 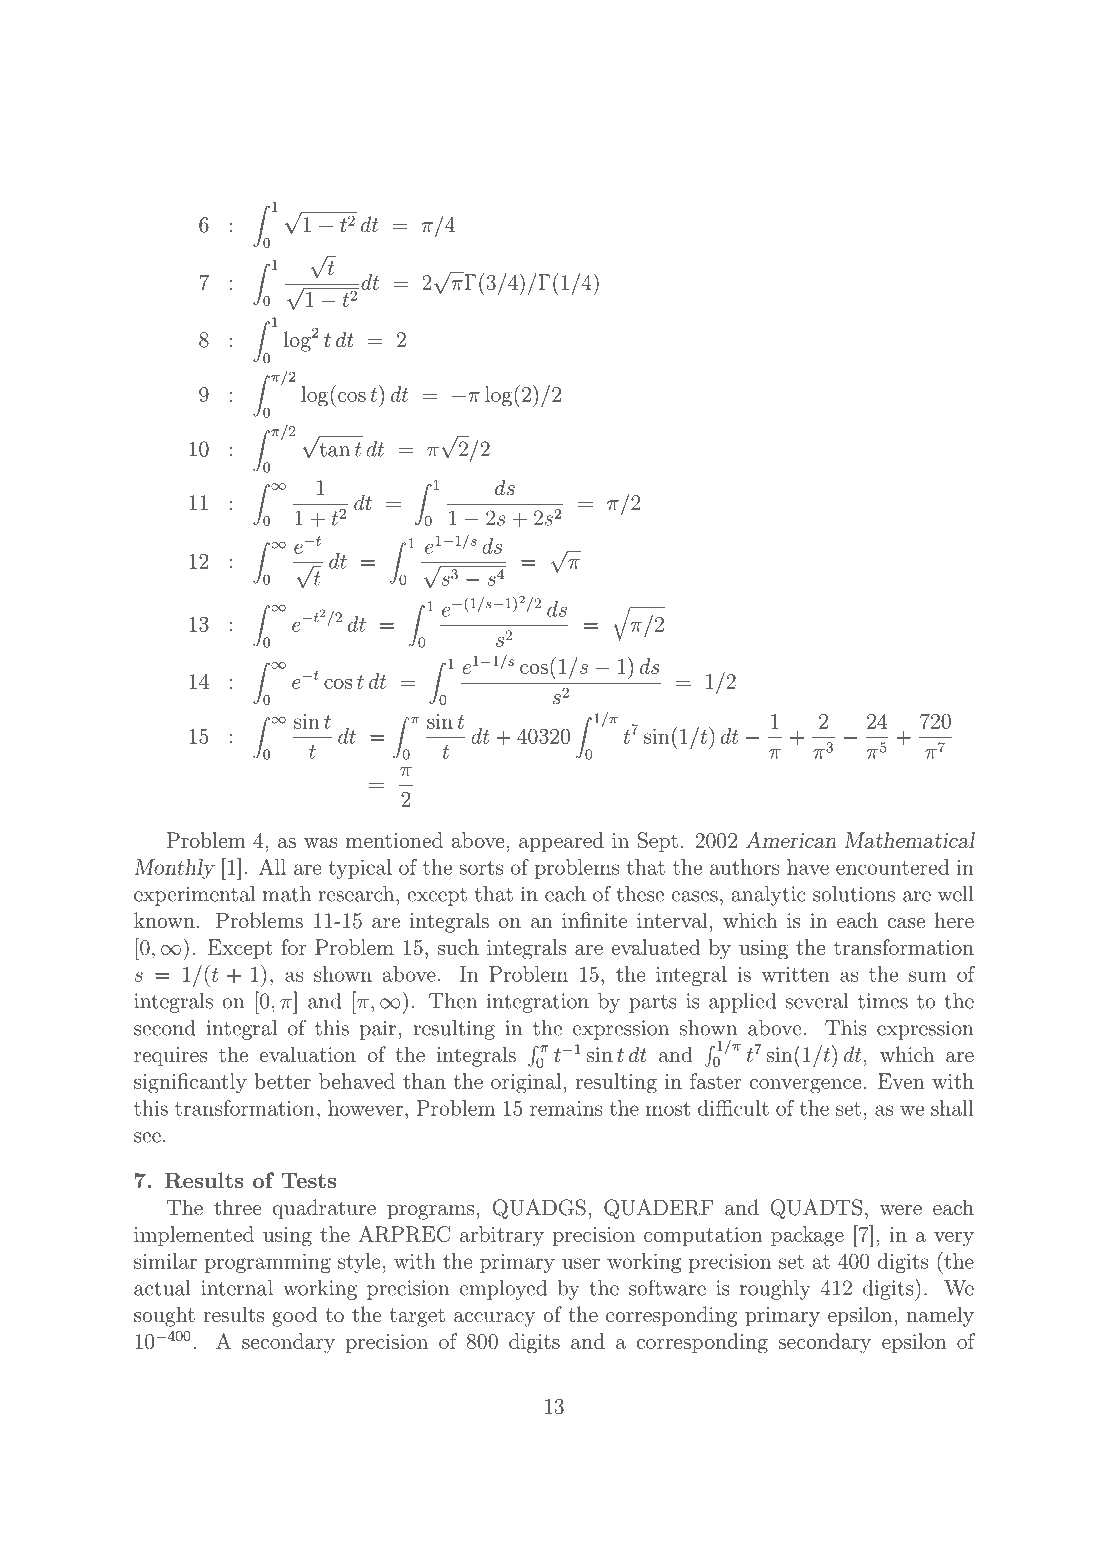 What do you see at coordinates (503, 1290) in the screenshot?
I see `employed` at bounding box center [503, 1290].
